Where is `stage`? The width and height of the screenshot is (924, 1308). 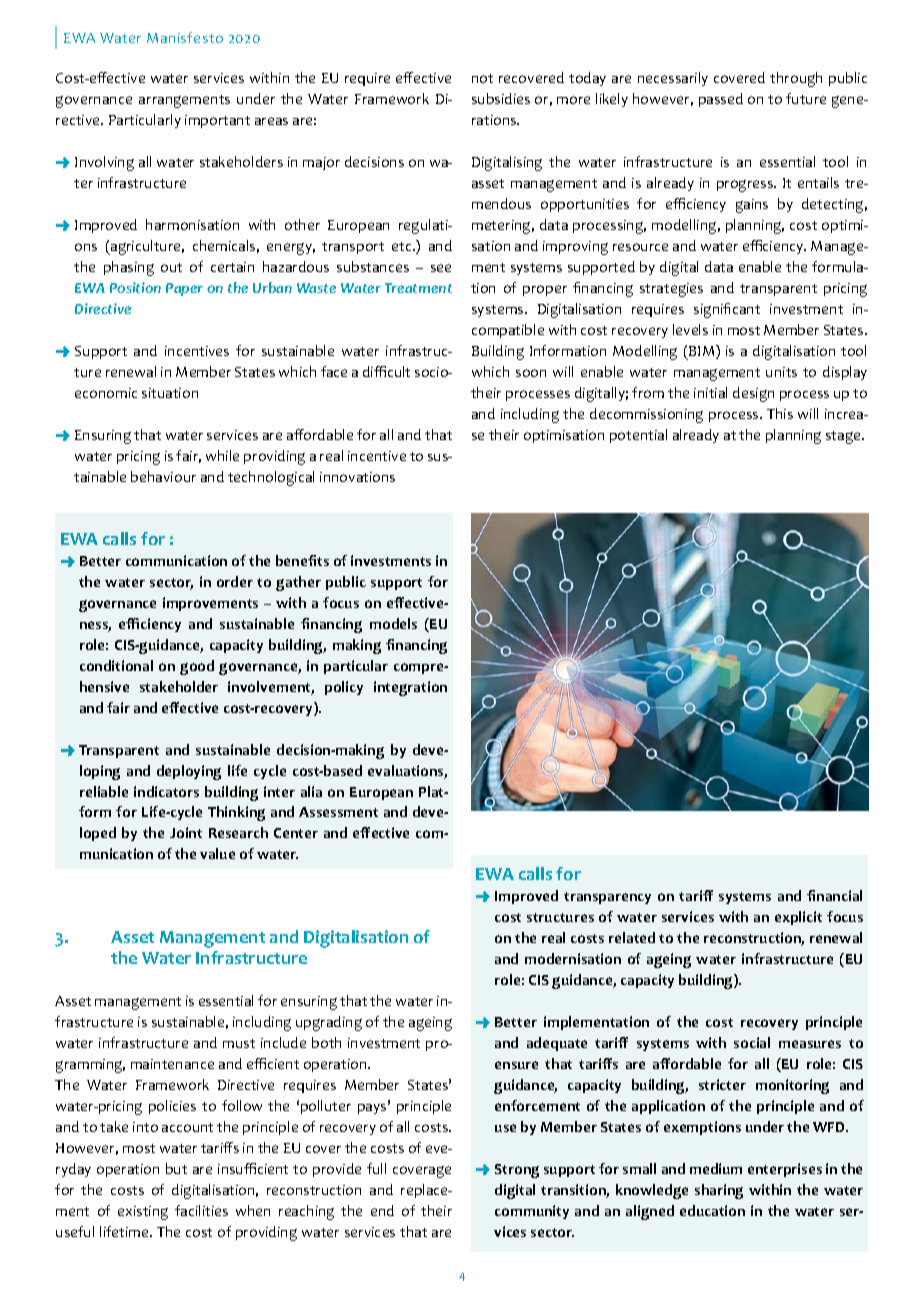
stage is located at coordinates (844, 437).
